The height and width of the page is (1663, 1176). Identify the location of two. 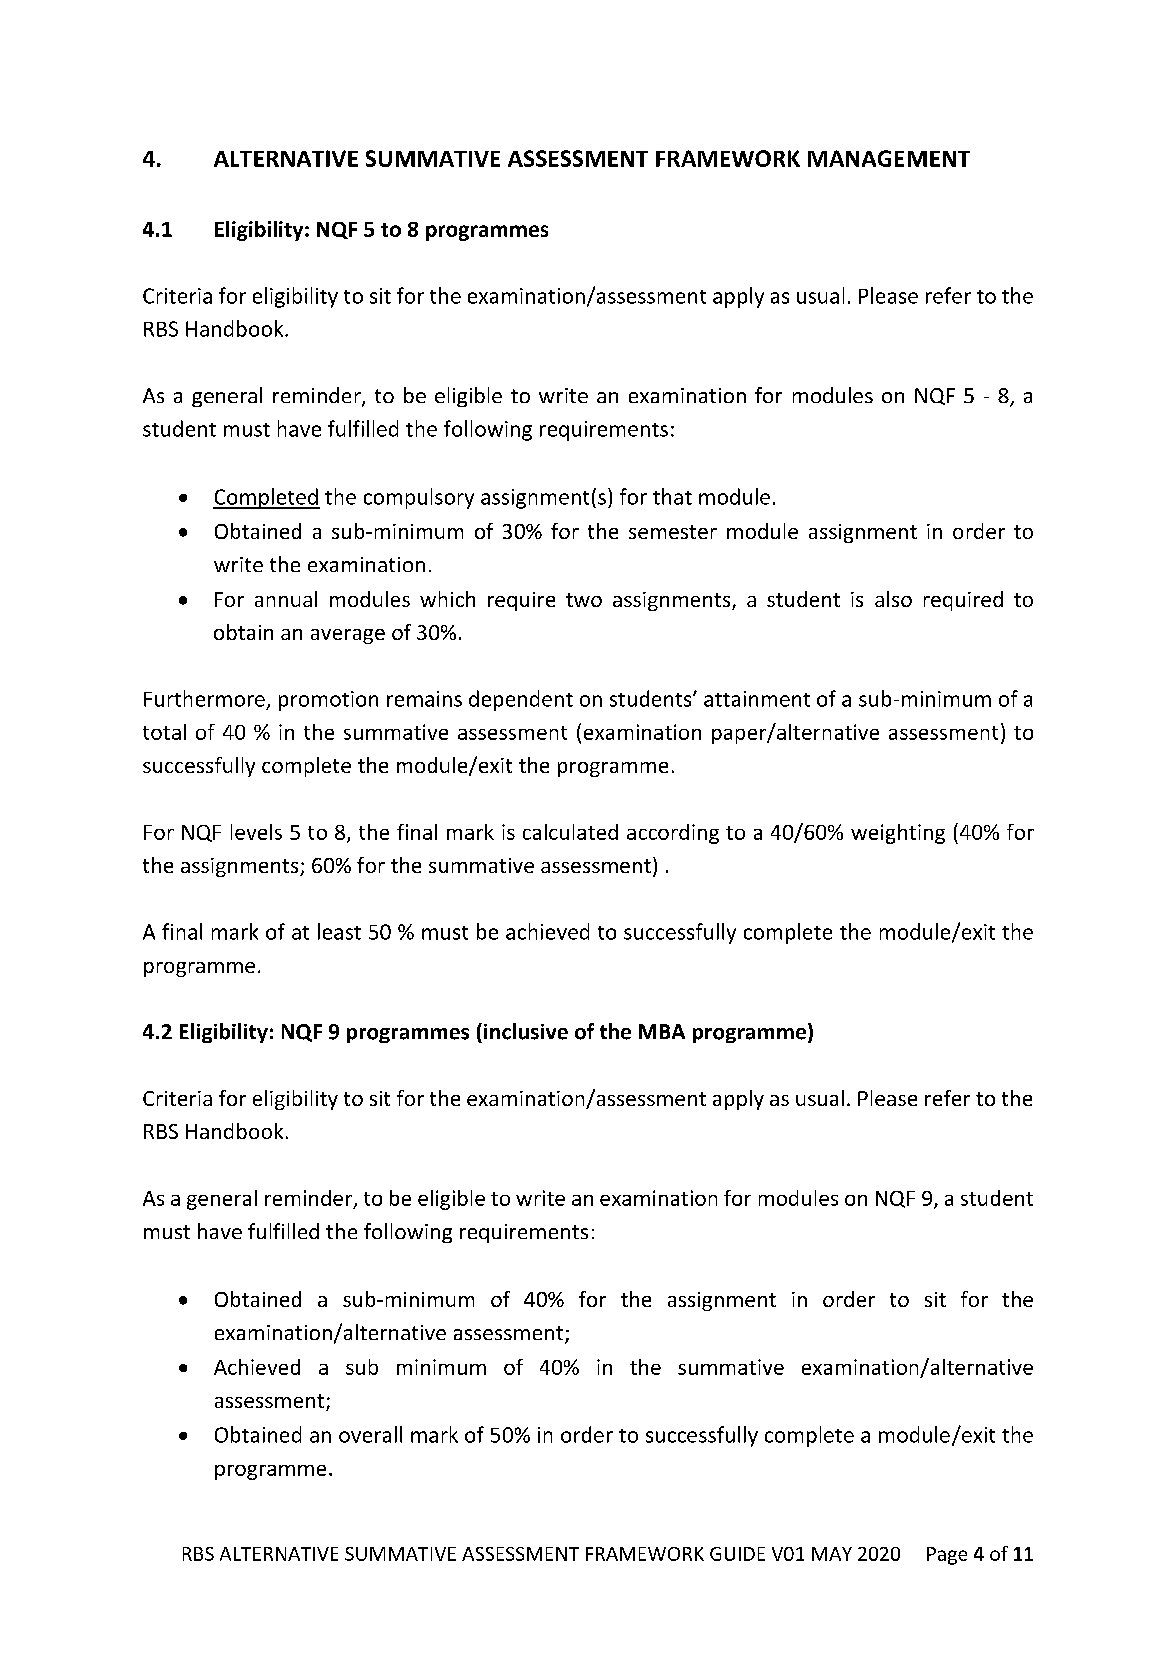
(584, 600).
